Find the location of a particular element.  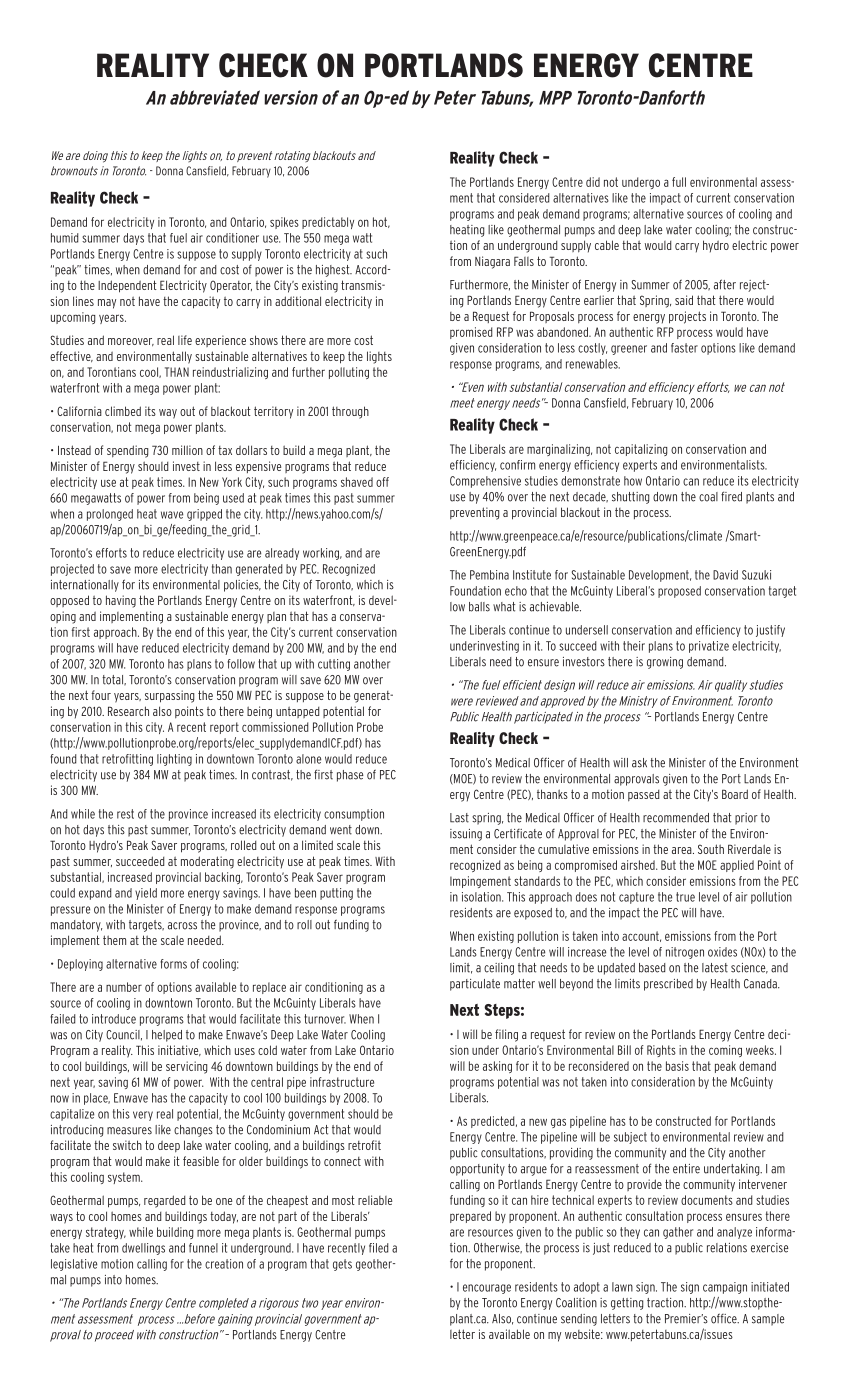

full is located at coordinates (679, 182).
